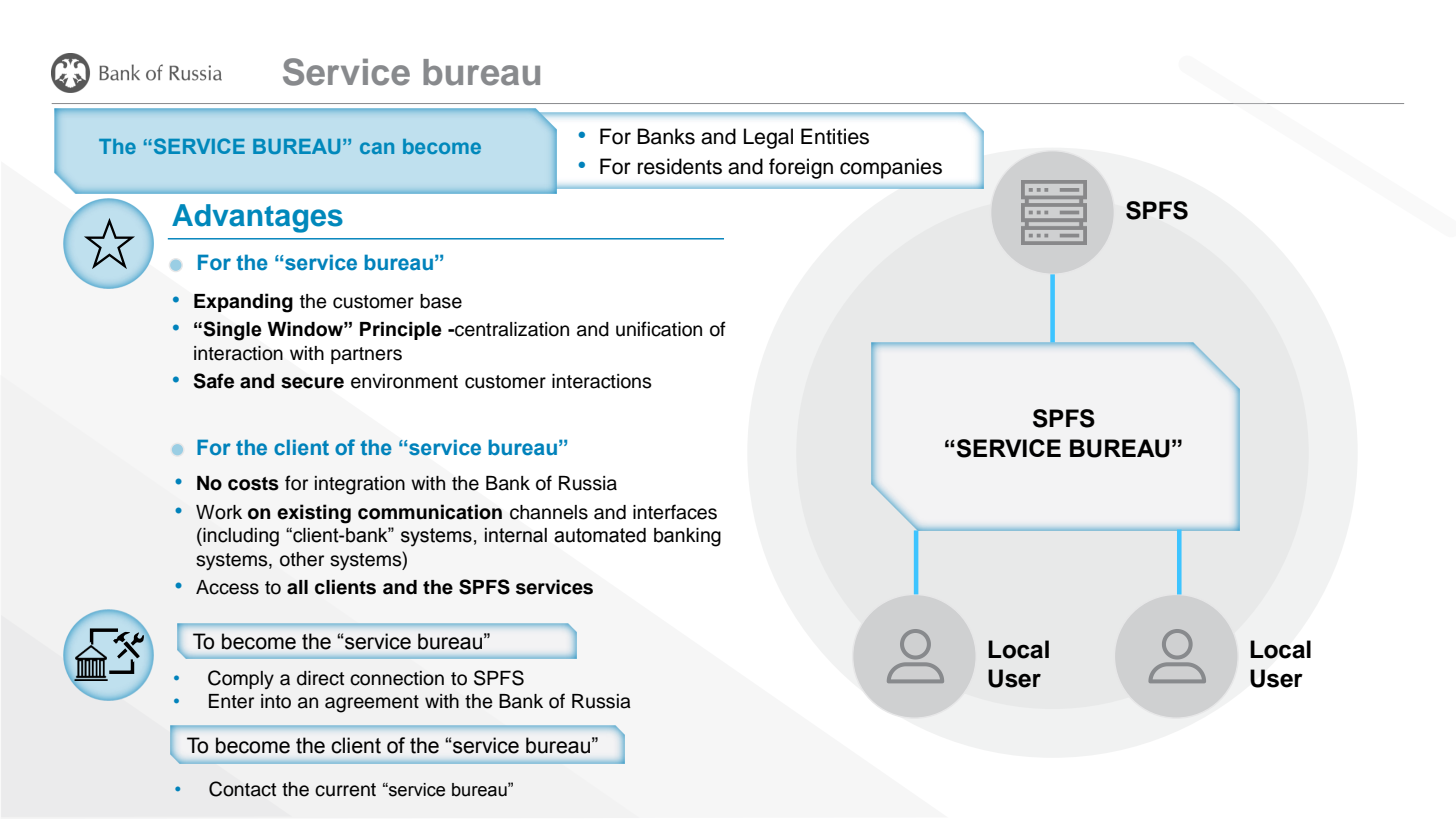  Describe the element at coordinates (243, 303) in the document. I see `Expanding` at that location.
